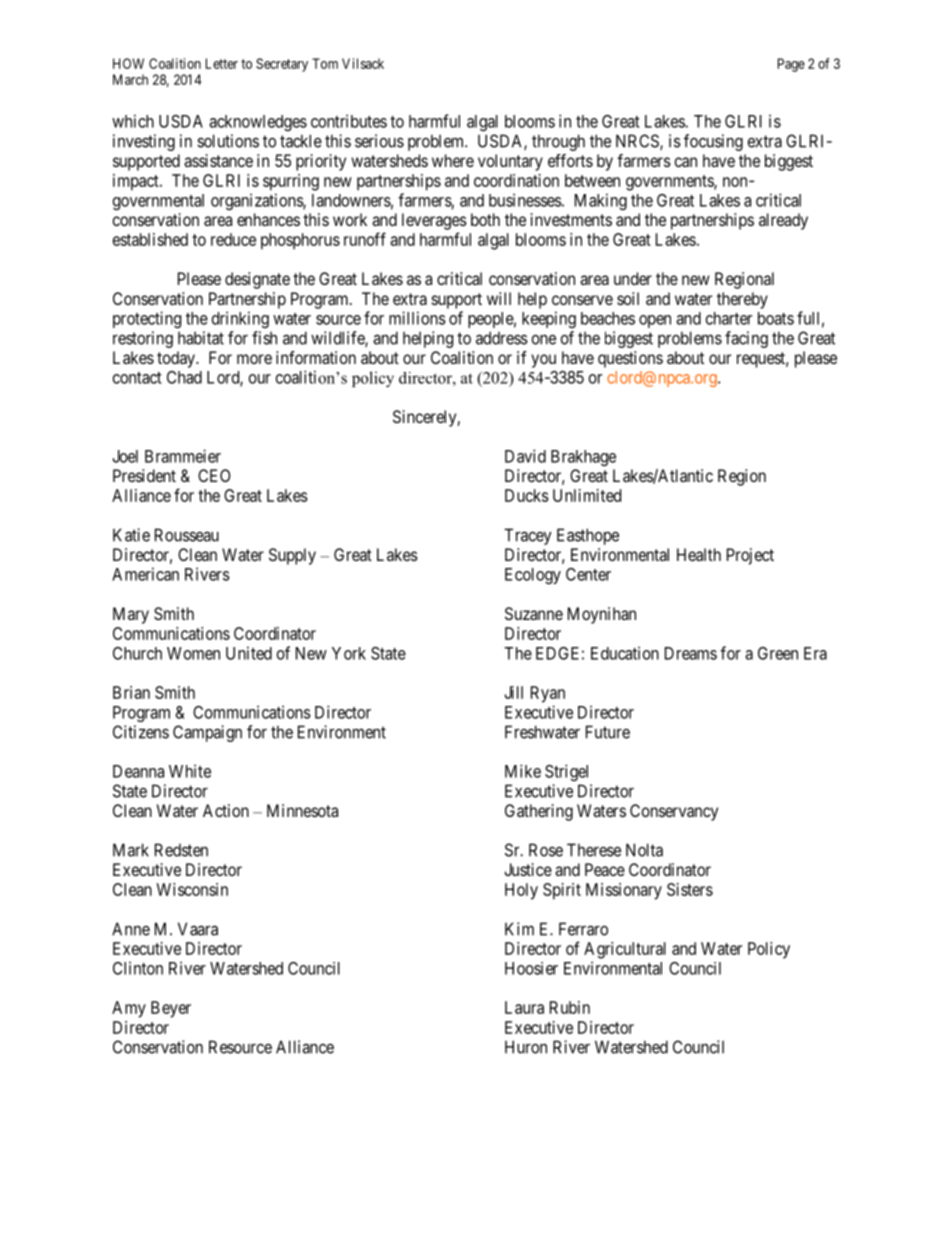 The height and width of the document is (1233, 952). I want to click on White, so click(190, 771).
